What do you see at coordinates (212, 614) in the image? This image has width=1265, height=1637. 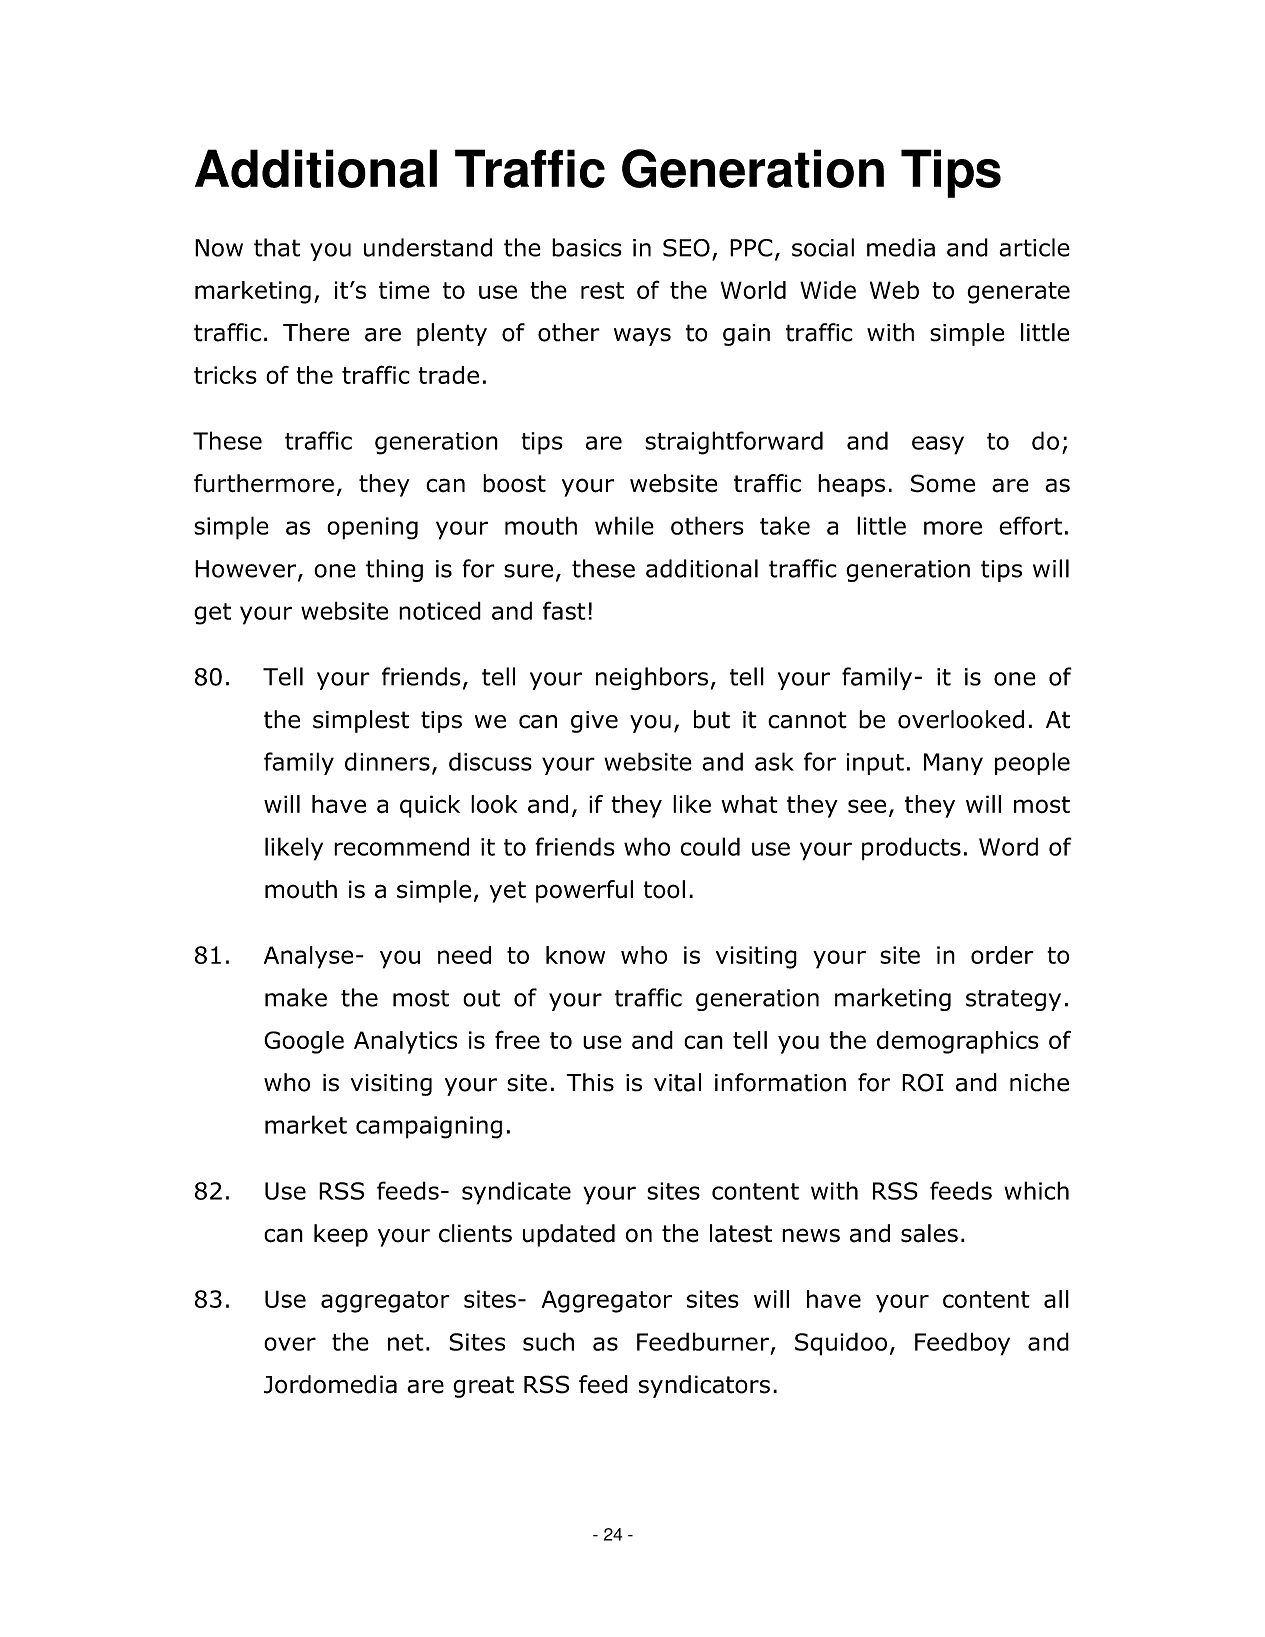 I see `get` at bounding box center [212, 614].
